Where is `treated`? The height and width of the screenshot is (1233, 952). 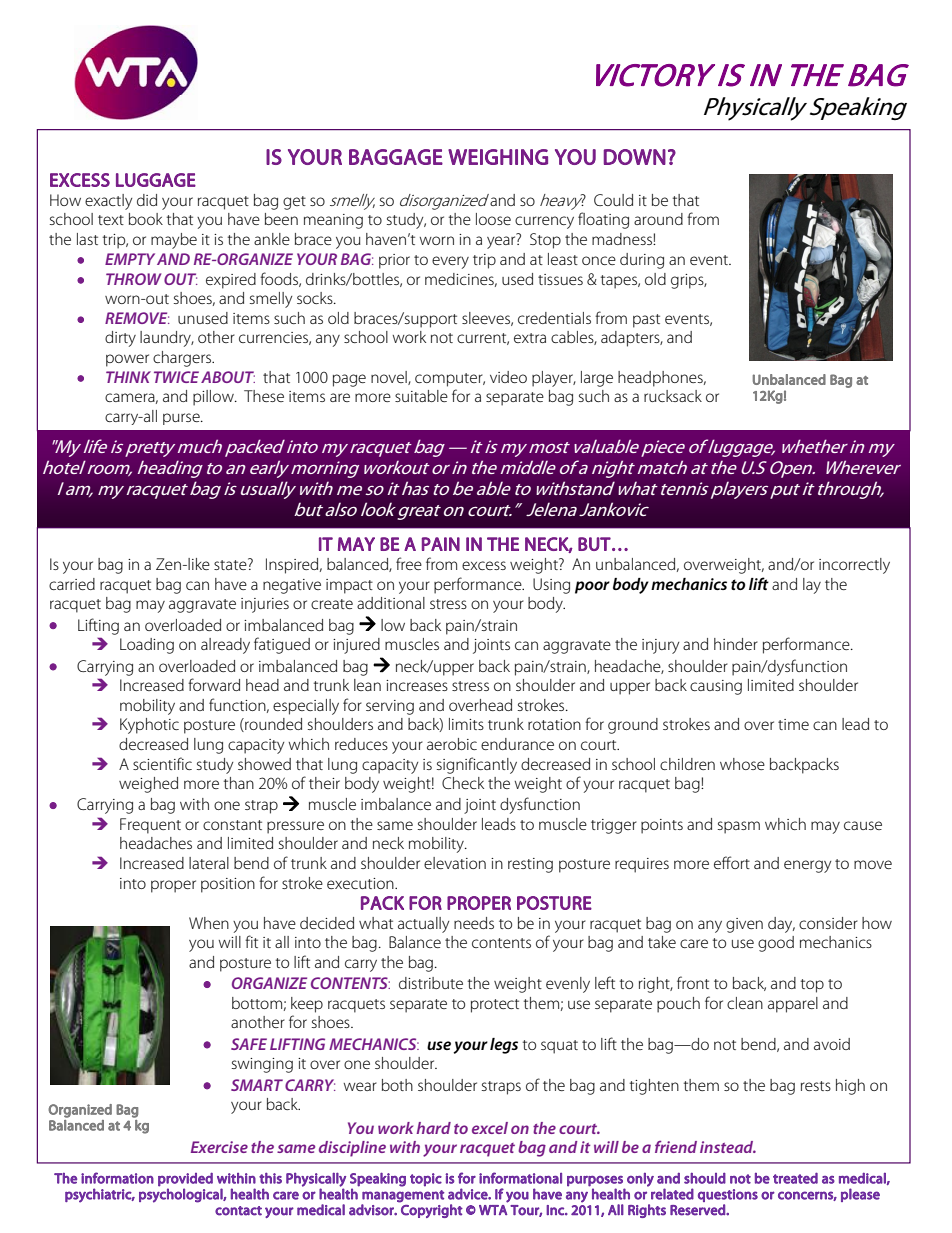
treated is located at coordinates (795, 1178).
